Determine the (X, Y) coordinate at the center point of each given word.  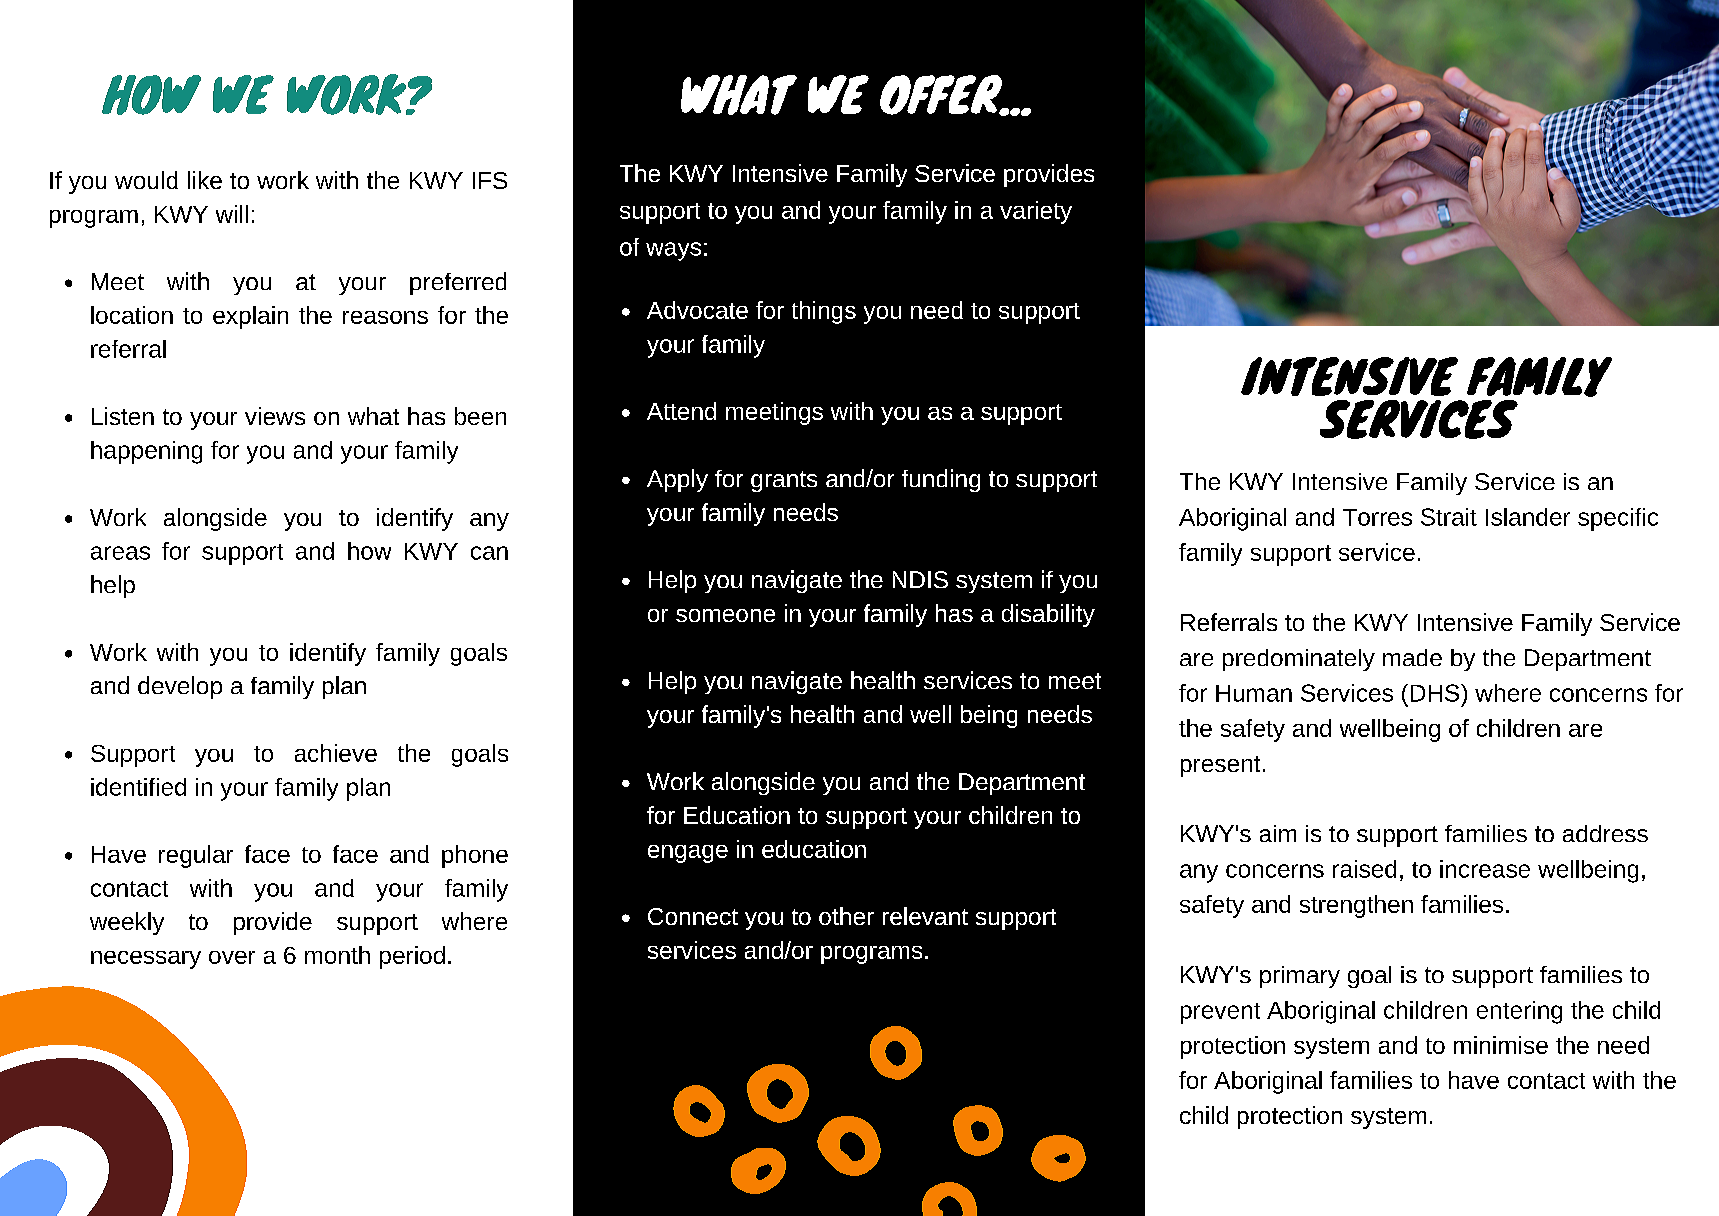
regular (196, 856)
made (1412, 657)
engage (688, 854)
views (275, 416)
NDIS (920, 579)
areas (120, 553)
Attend (681, 411)
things (824, 312)
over (232, 957)
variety (1036, 212)
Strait (1449, 517)
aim (1278, 833)
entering (1519, 1012)
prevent (1220, 1013)
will (232, 214)
